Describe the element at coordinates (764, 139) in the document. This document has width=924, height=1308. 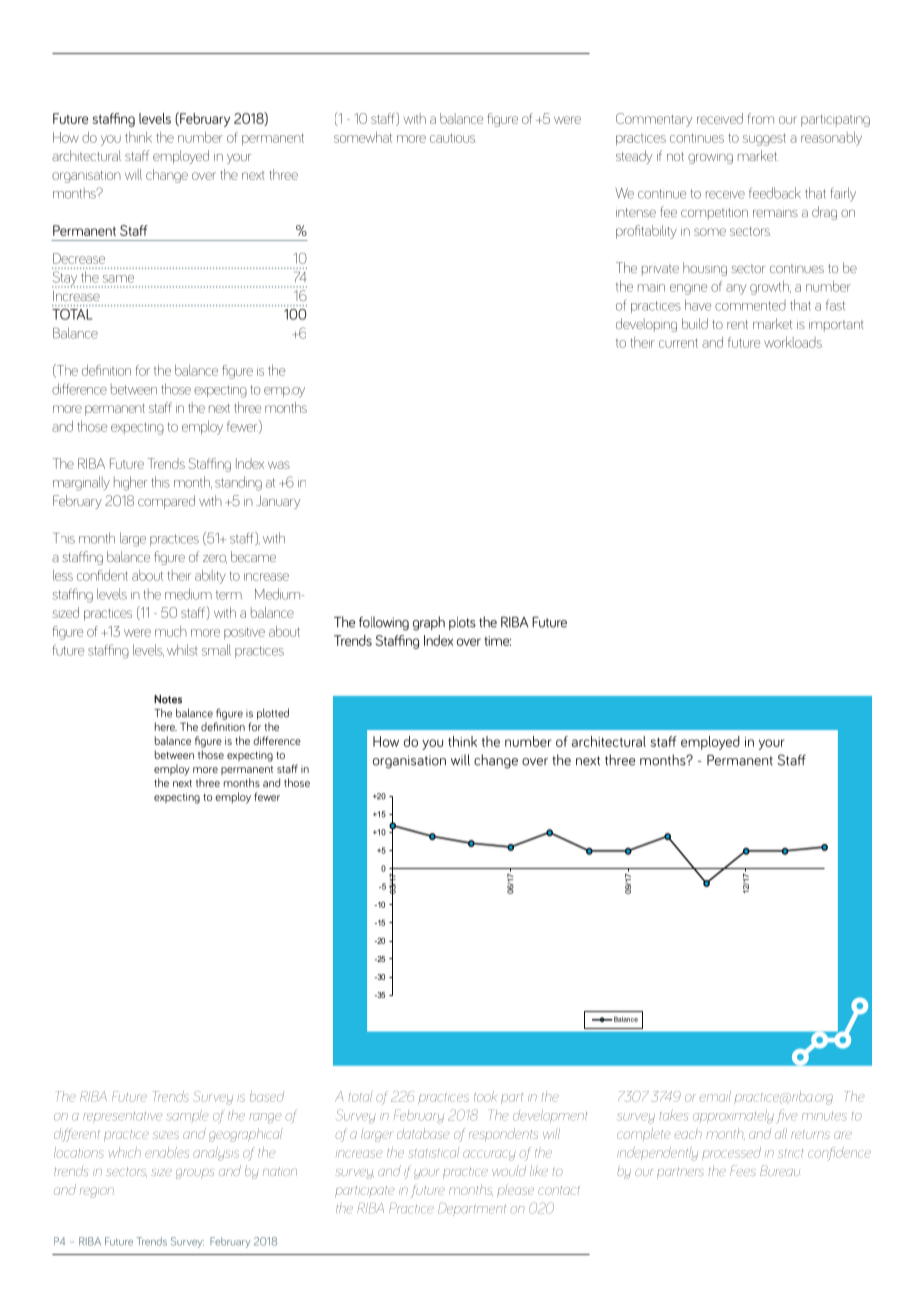
I see `suggest` at that location.
